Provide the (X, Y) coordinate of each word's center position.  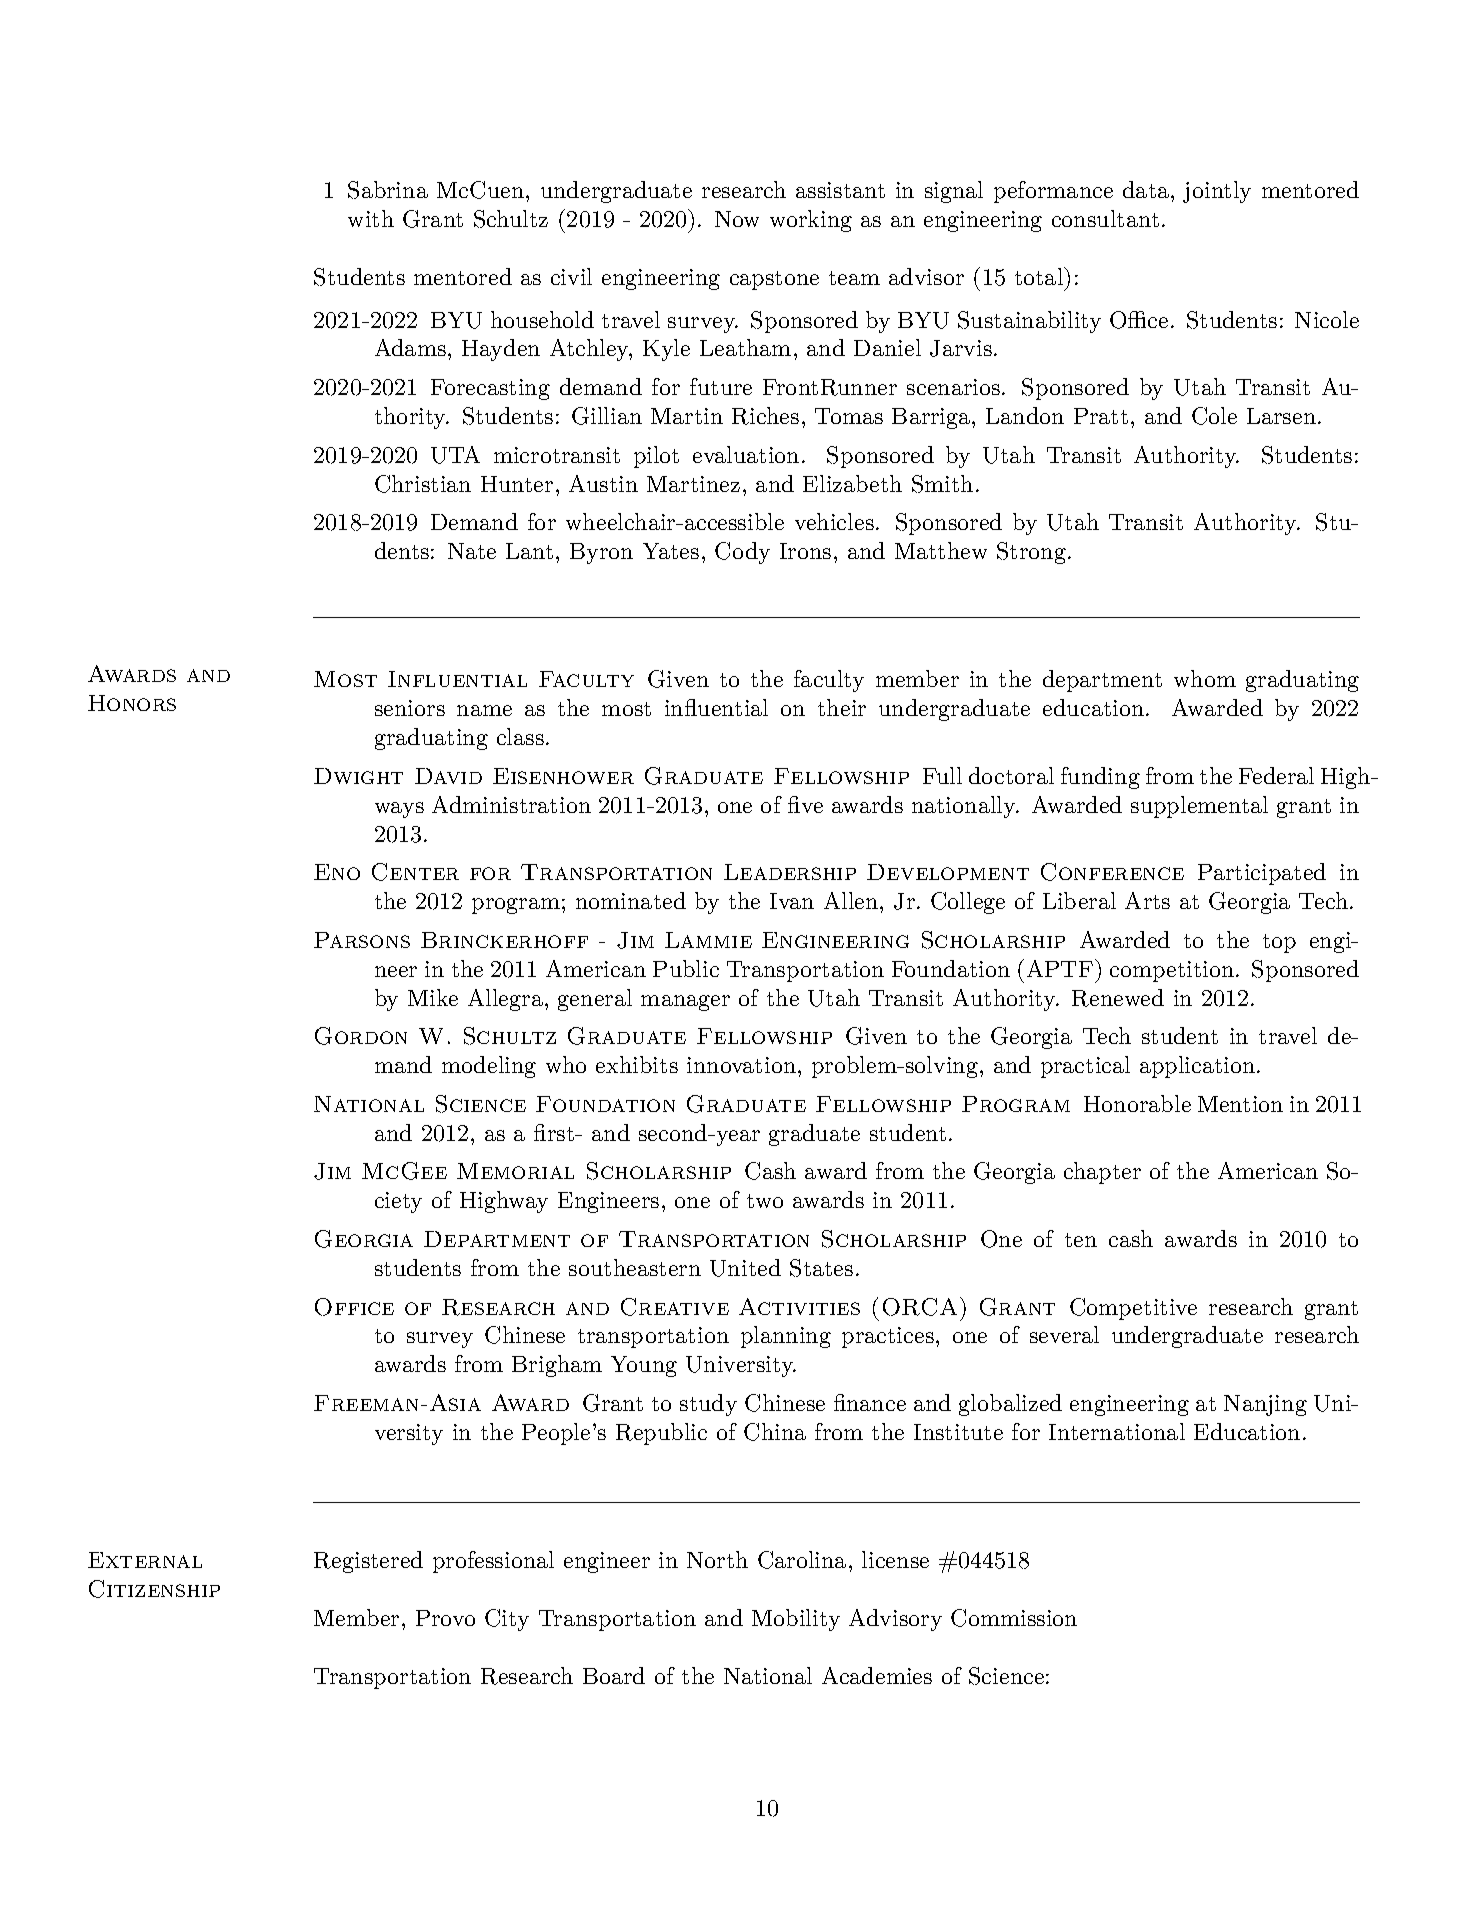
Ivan (792, 901)
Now (737, 219)
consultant (1105, 218)
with (371, 218)
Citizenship (154, 1589)
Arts (1147, 900)
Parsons (362, 940)
